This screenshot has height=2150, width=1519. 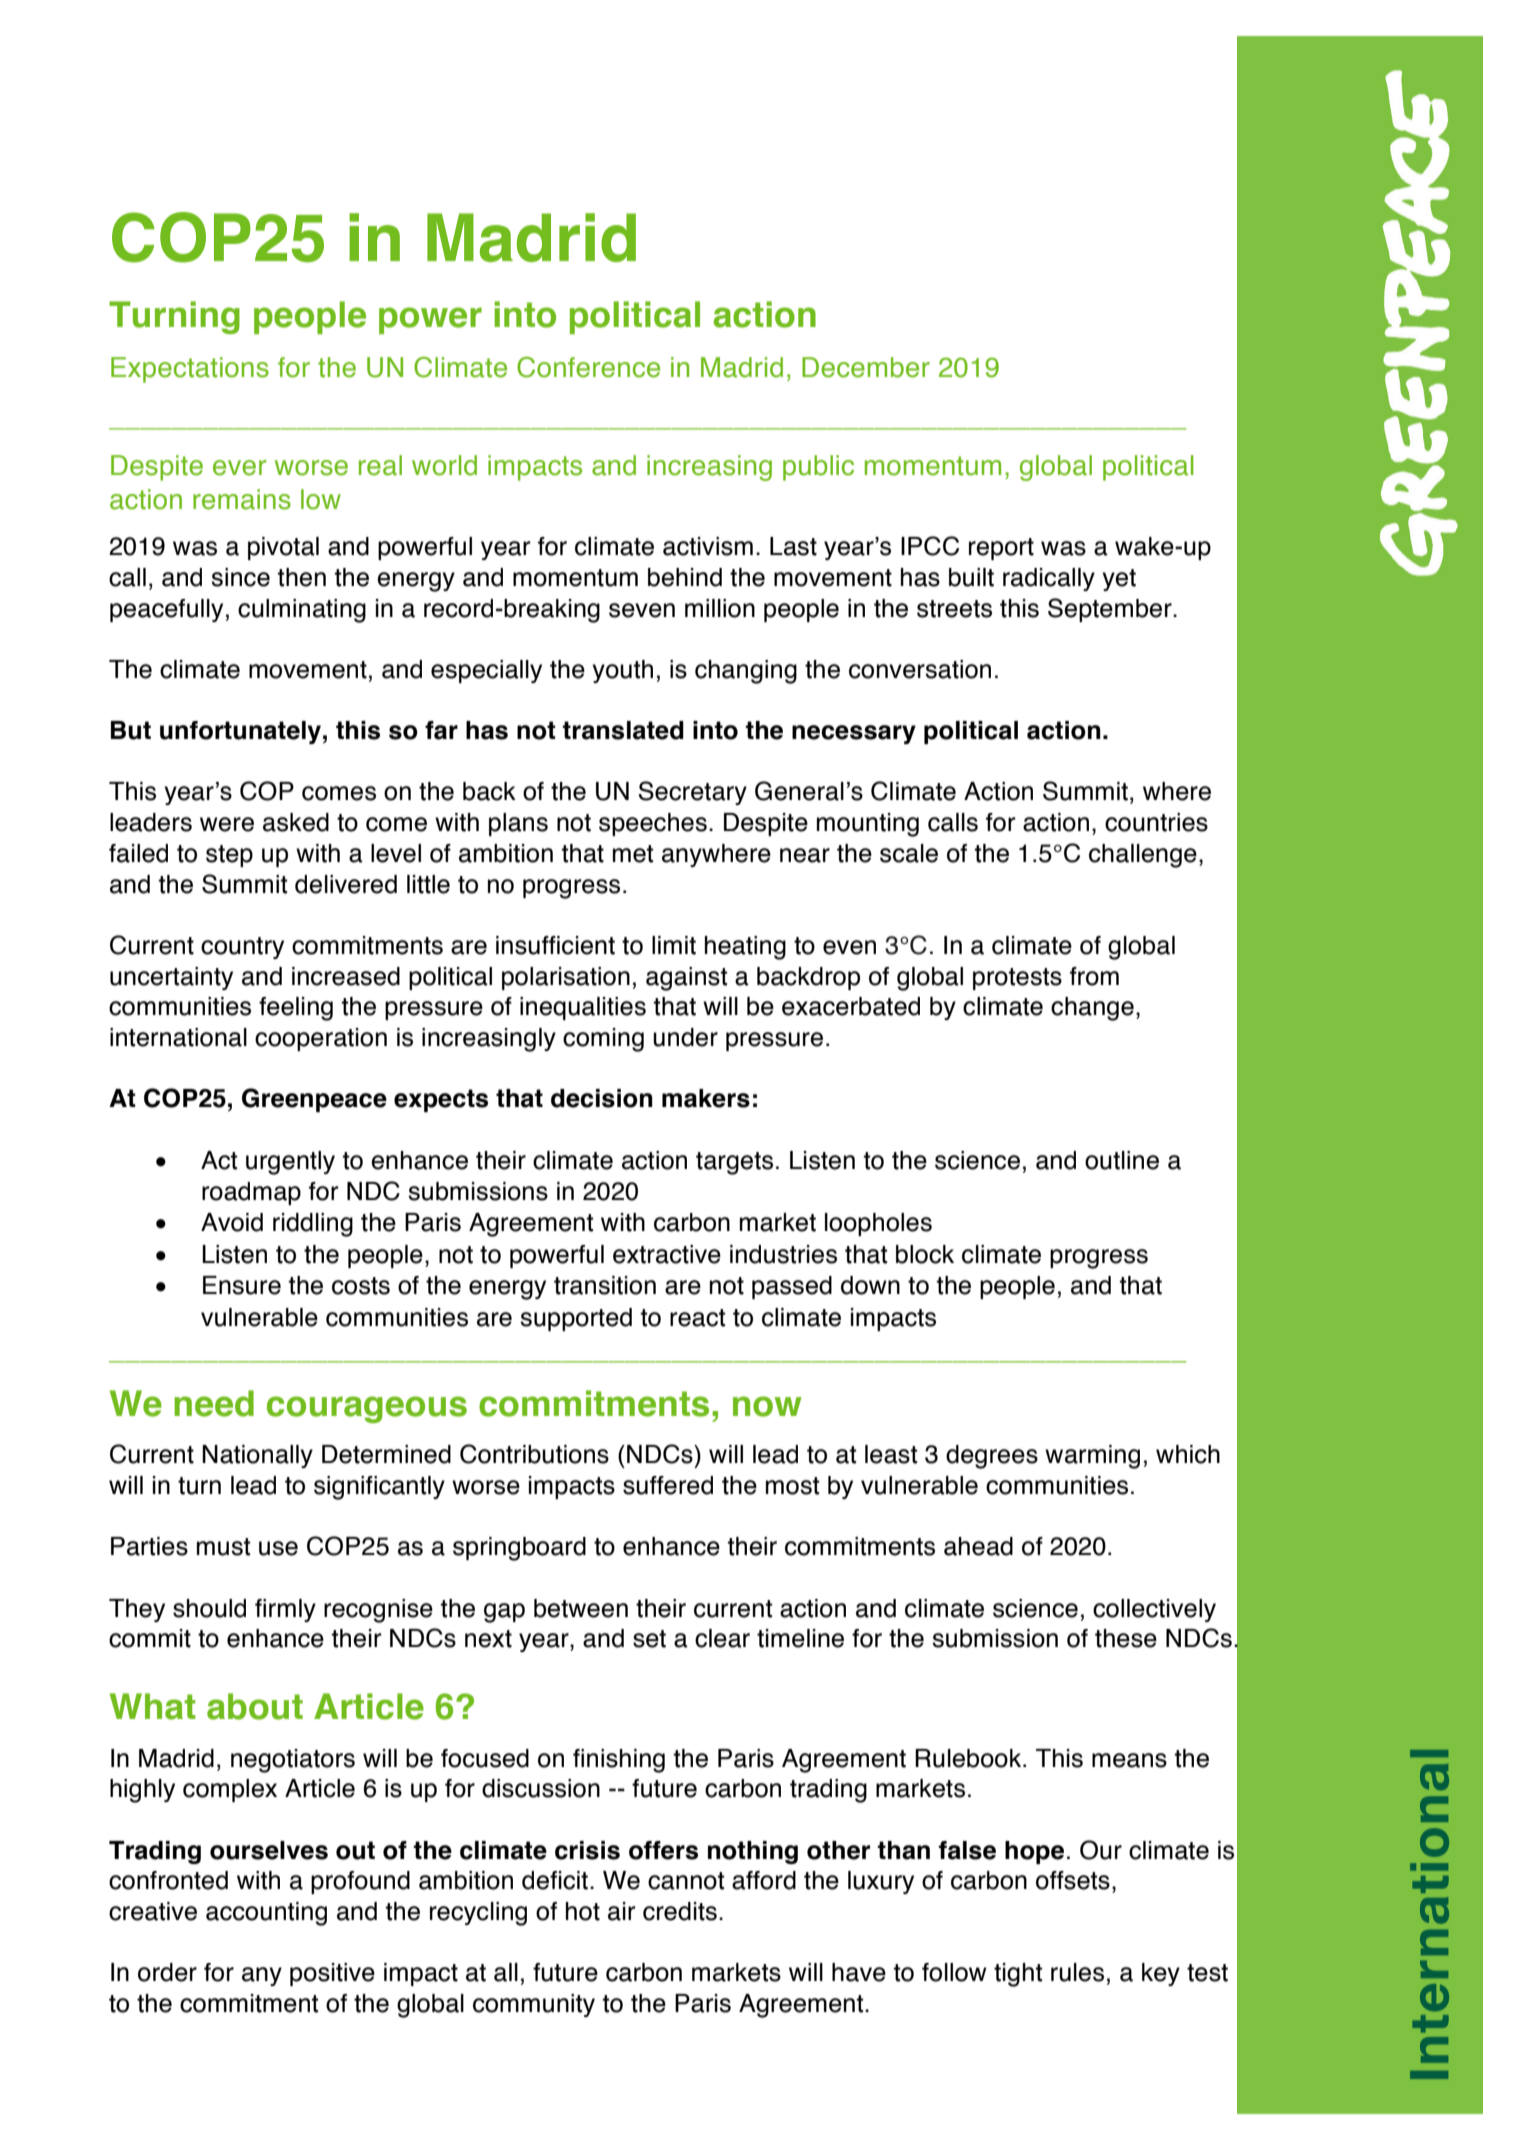 What do you see at coordinates (1126, 1638) in the screenshot?
I see `these` at bounding box center [1126, 1638].
